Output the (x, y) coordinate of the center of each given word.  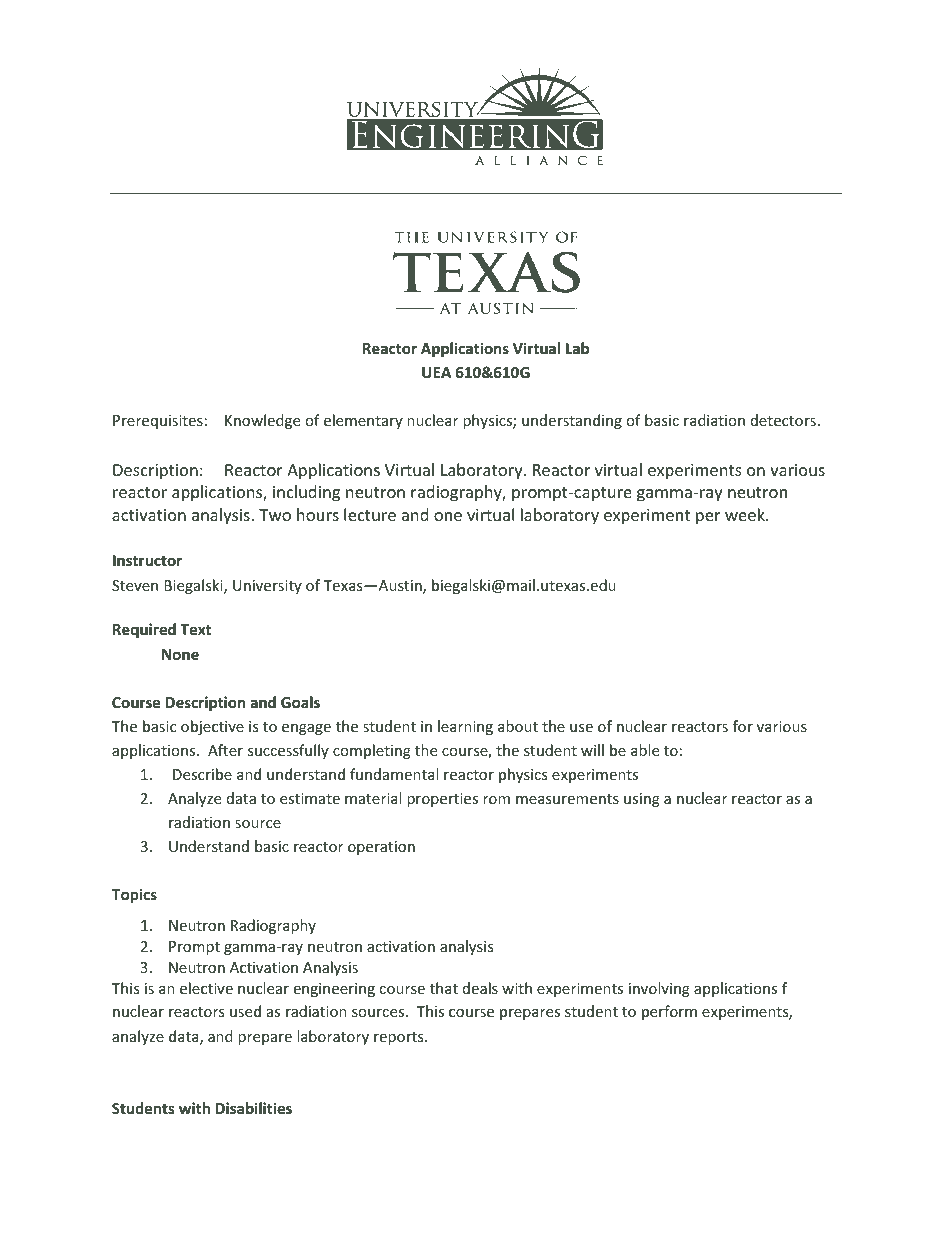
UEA (436, 372)
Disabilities (254, 1108)
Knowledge (262, 421)
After (225, 750)
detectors (783, 420)
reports (400, 1038)
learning (465, 727)
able (645, 750)
